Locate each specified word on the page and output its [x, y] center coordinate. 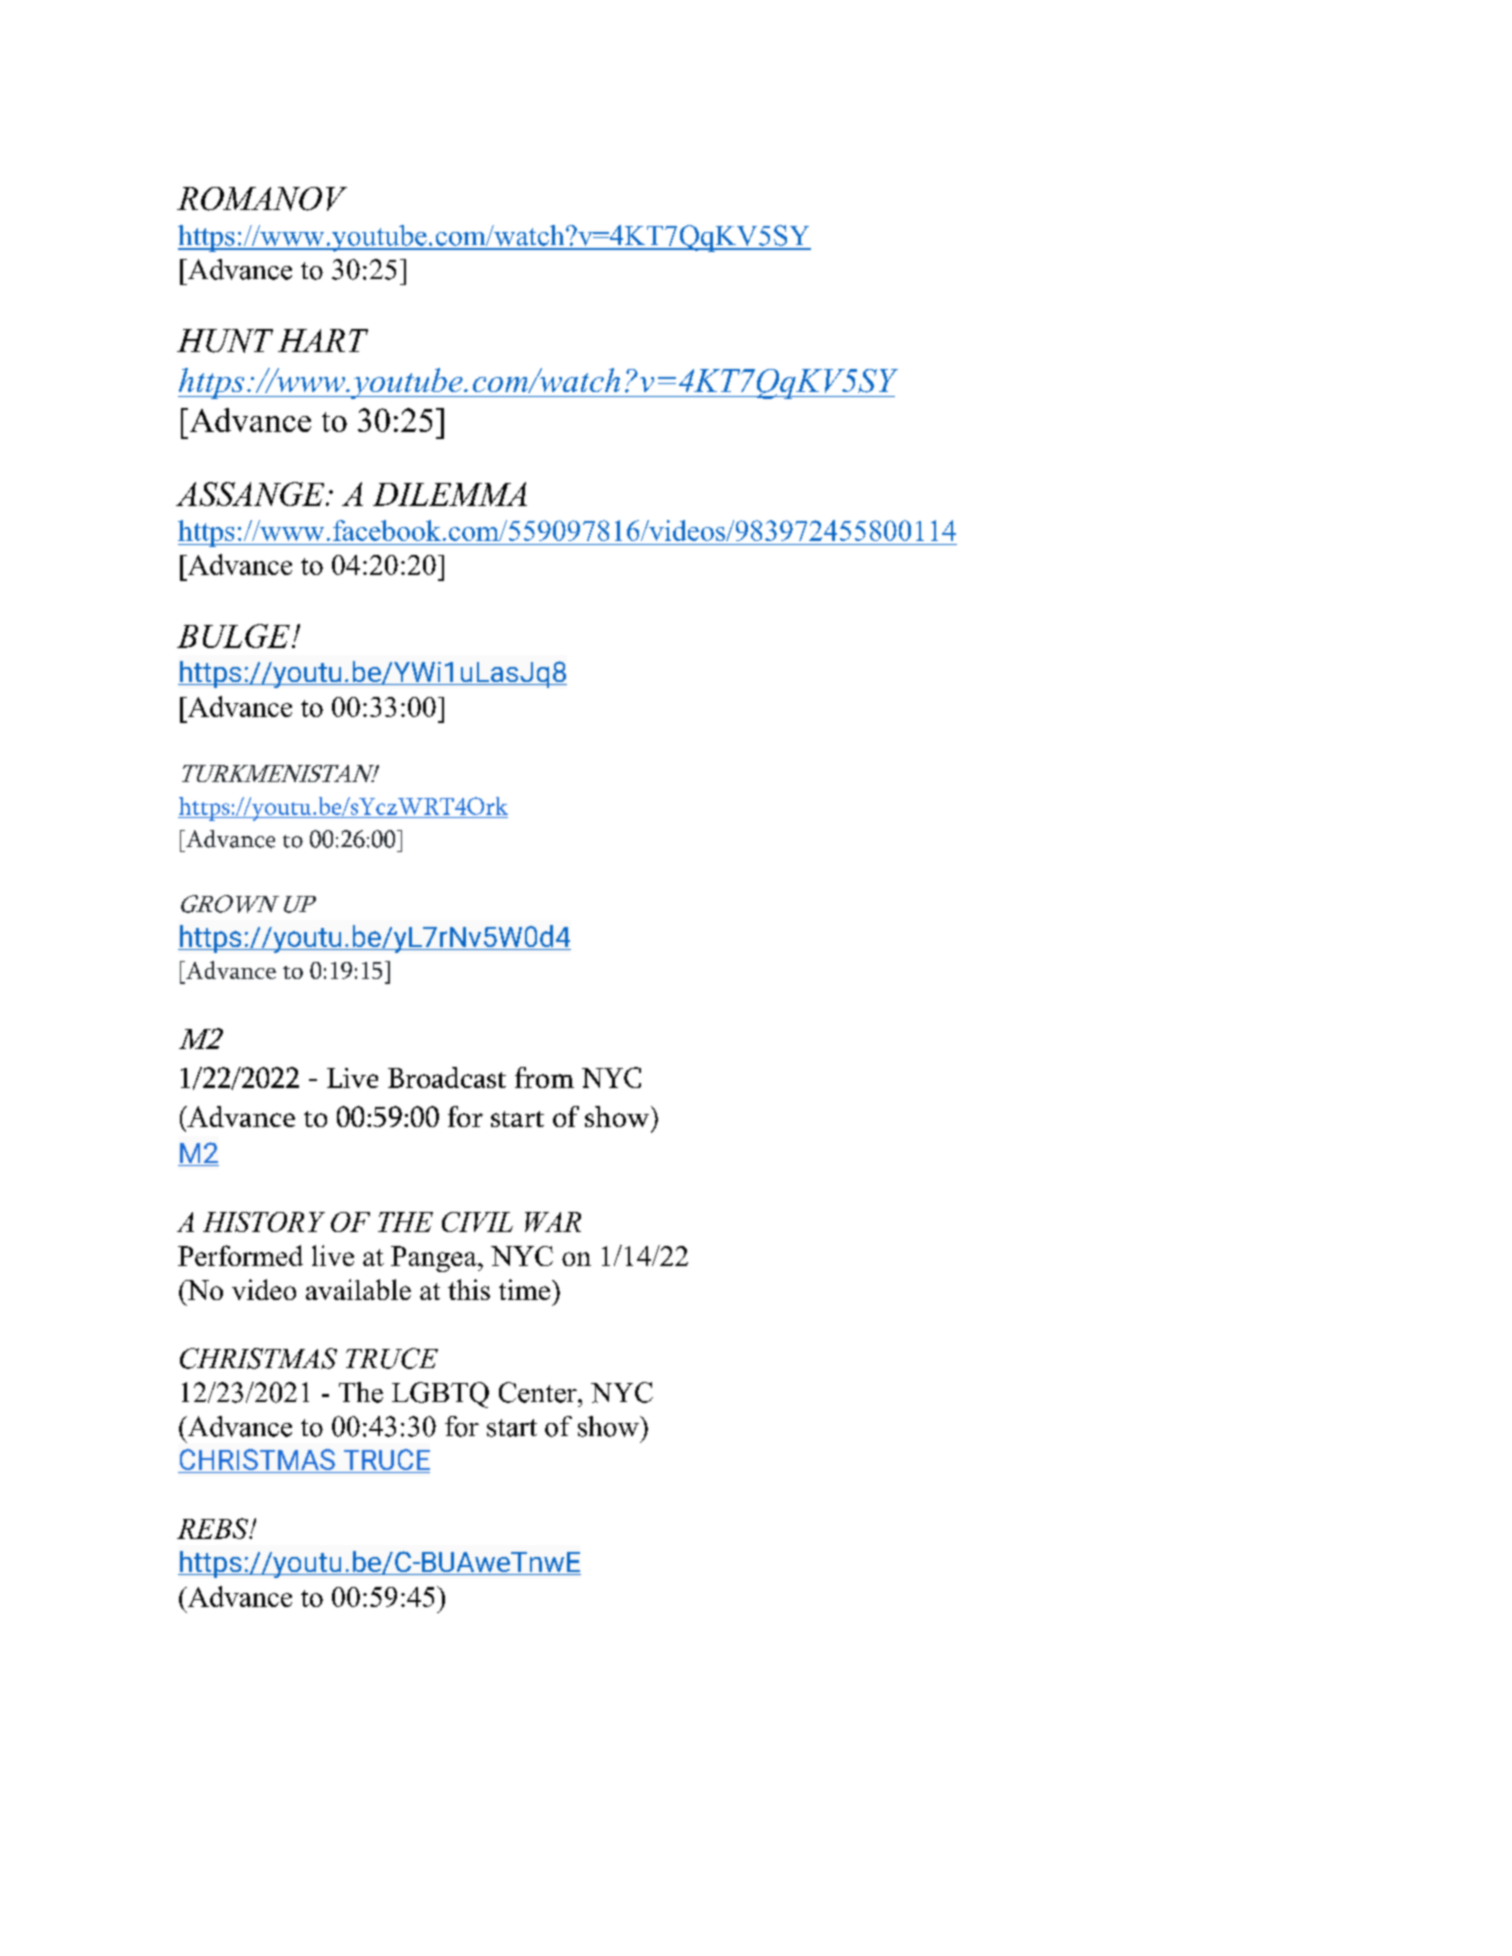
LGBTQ [440, 1395]
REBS [214, 1528]
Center [539, 1392]
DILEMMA [450, 494]
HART [323, 340]
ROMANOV [262, 199]
